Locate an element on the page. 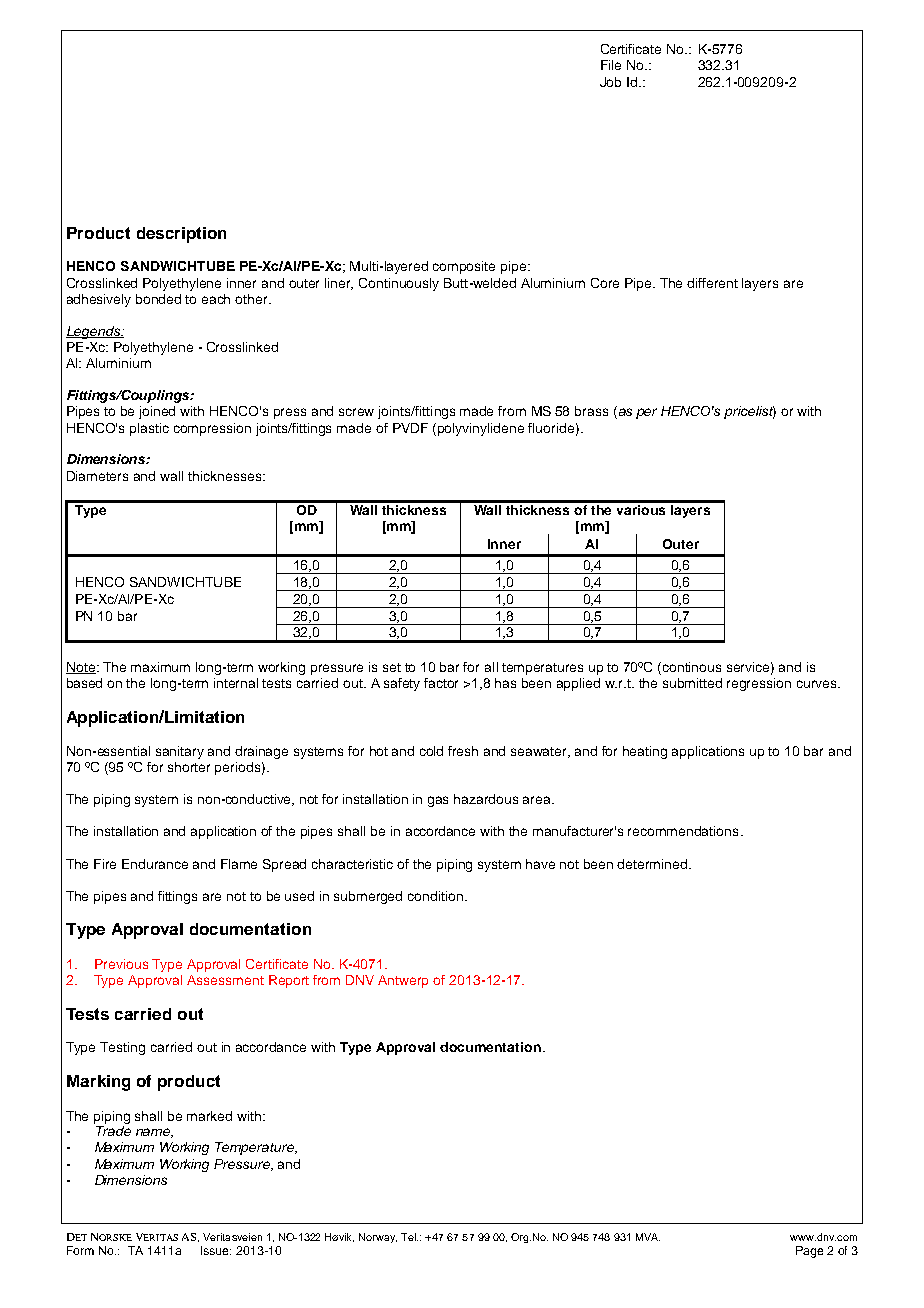 This document has height=1308, width=924. description is located at coordinates (181, 235).
